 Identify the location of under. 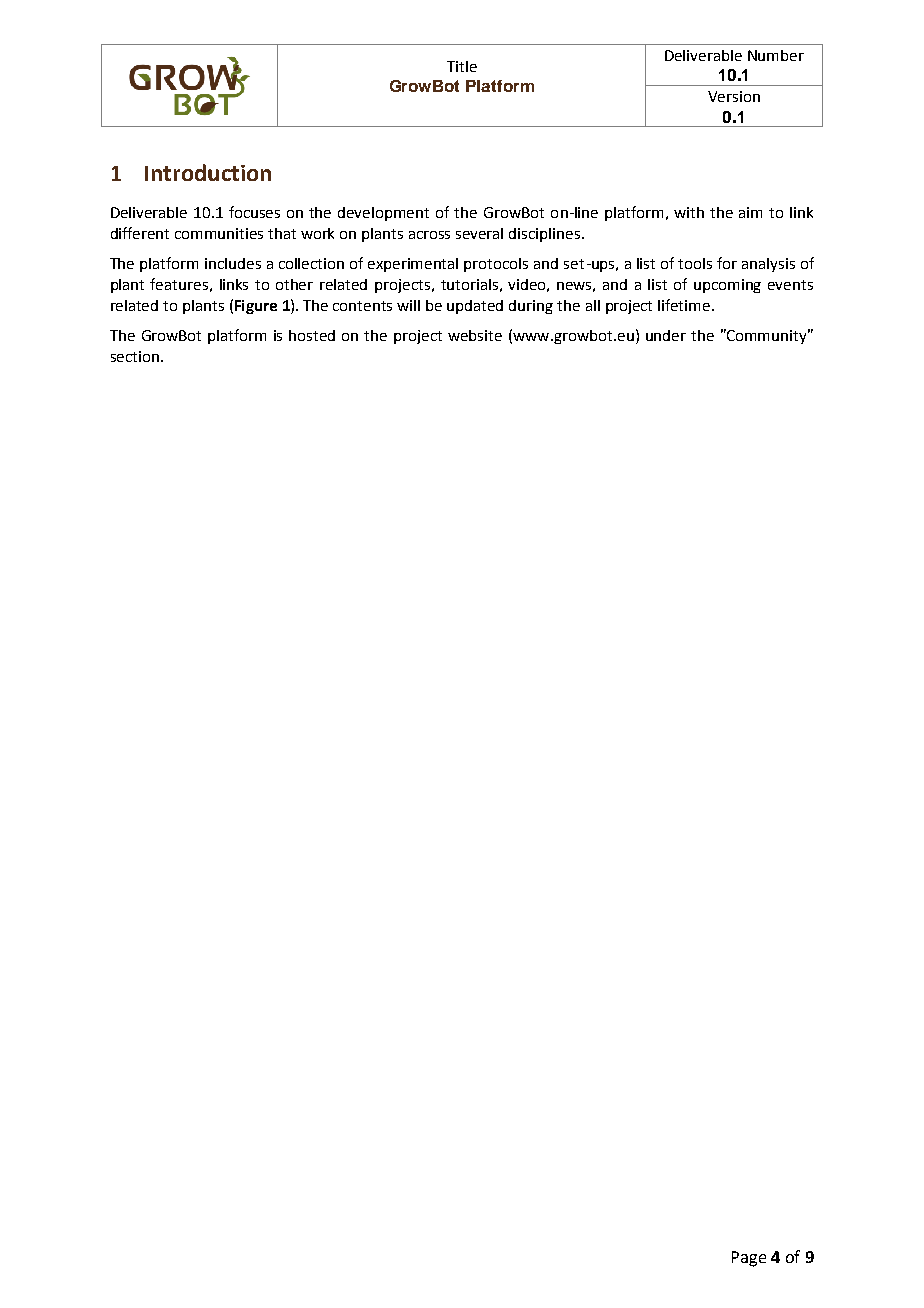
(666, 335).
